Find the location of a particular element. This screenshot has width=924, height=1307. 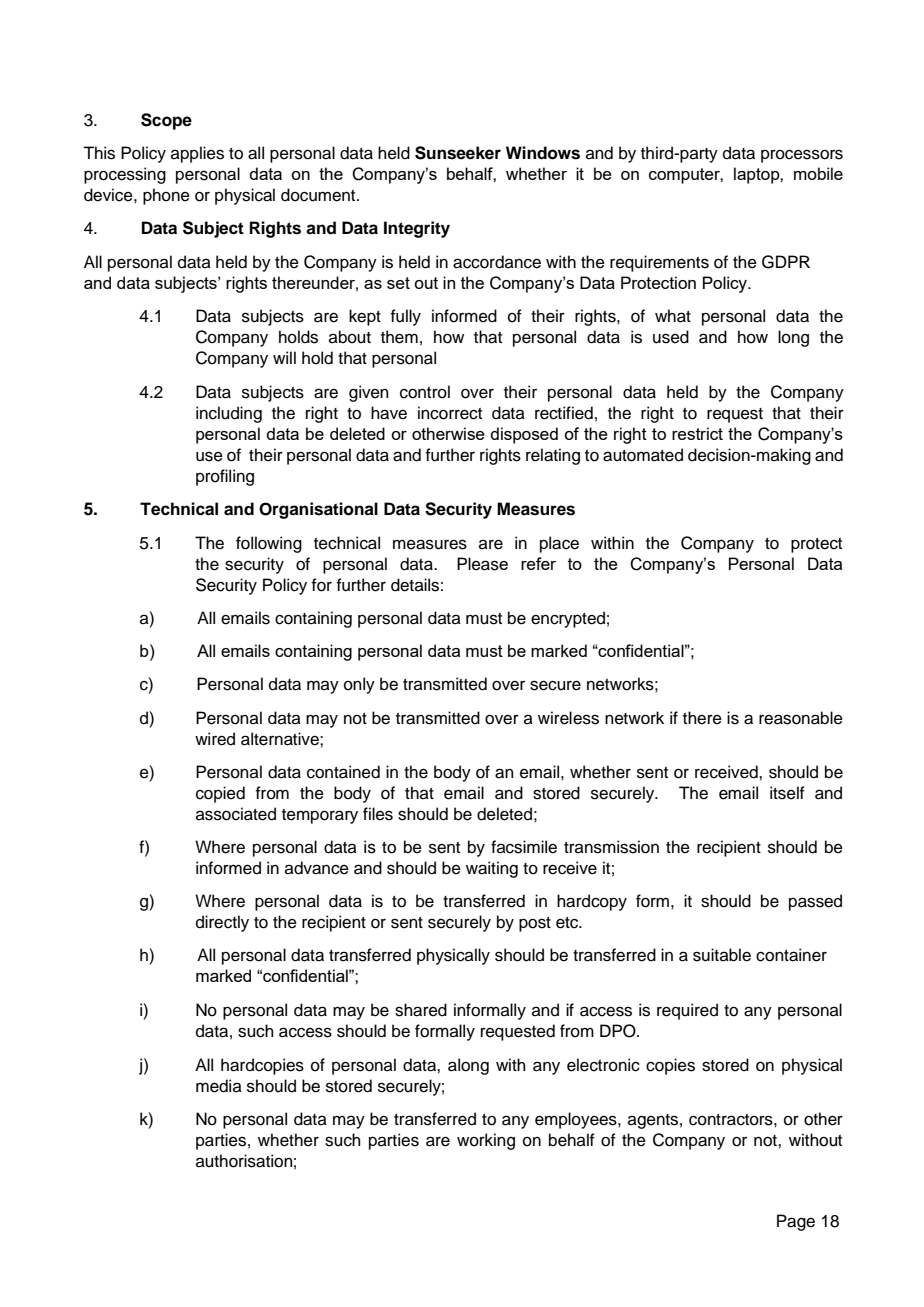

itself is located at coordinates (787, 793).
